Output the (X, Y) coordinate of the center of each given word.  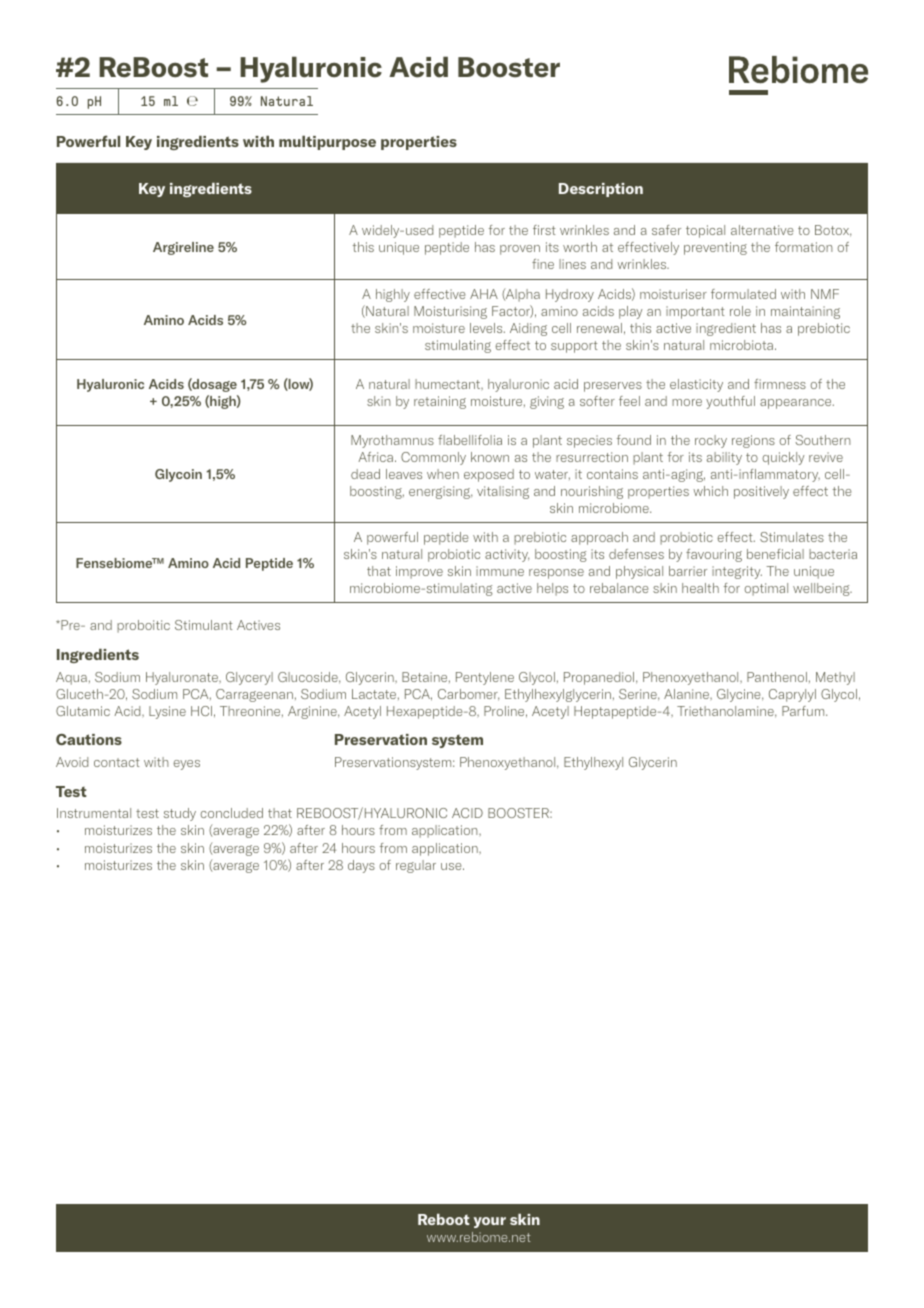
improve (419, 572)
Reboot (444, 1219)
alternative (762, 230)
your (490, 1222)
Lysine (167, 712)
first (544, 230)
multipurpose (327, 143)
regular (416, 866)
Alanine (687, 694)
